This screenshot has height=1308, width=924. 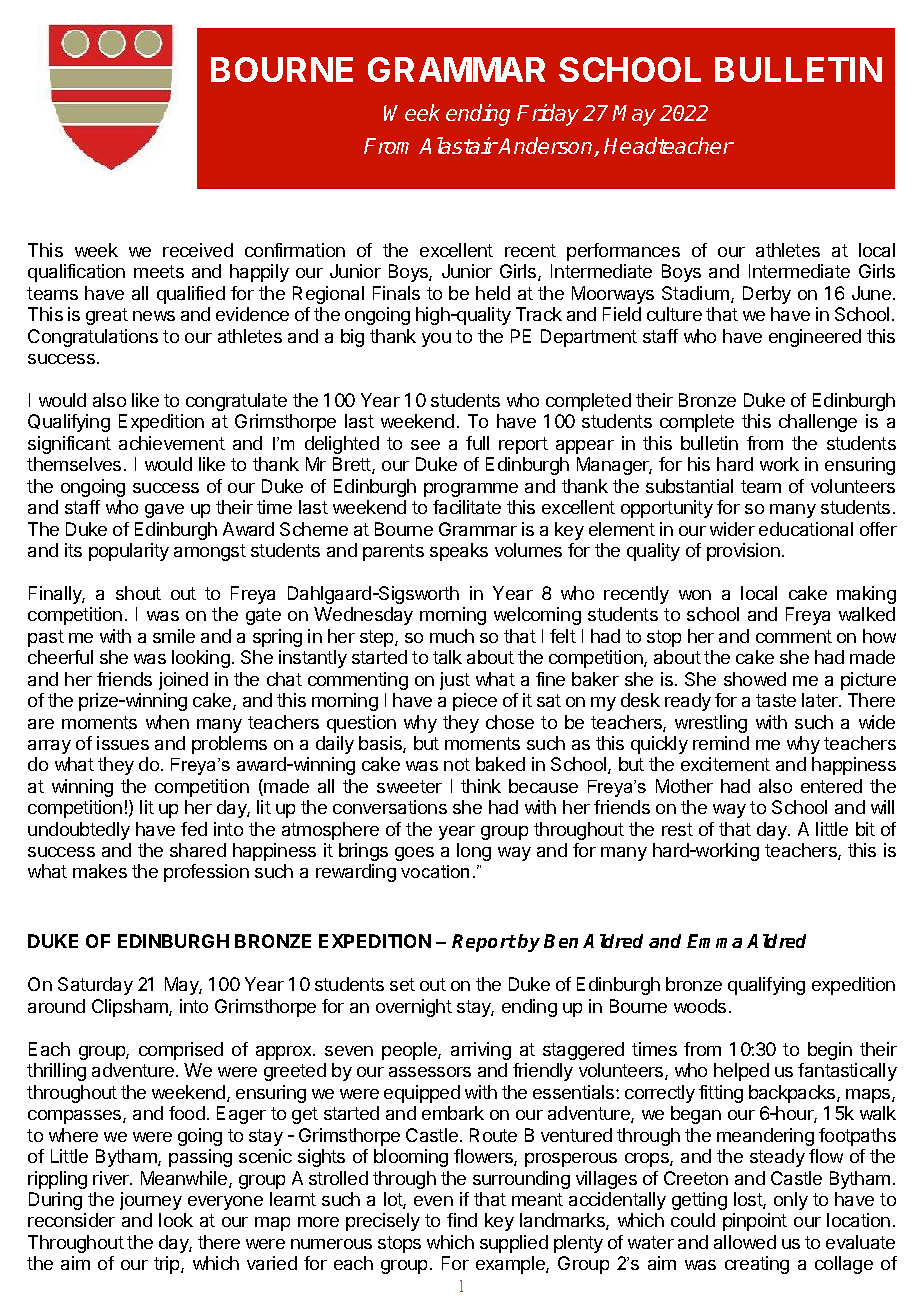 I want to click on Emma, so click(x=714, y=941).
